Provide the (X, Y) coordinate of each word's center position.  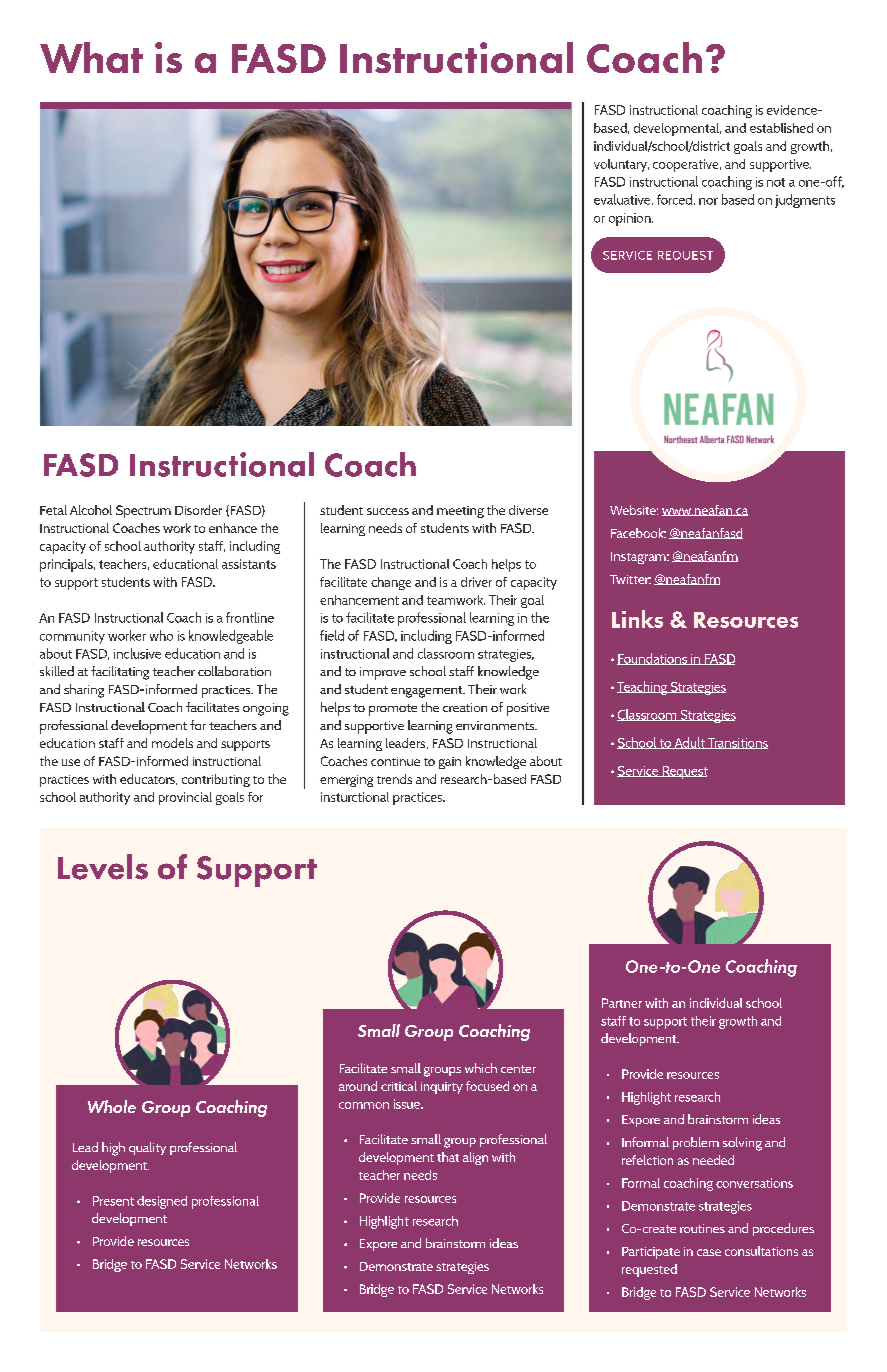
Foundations (653, 659)
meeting (460, 512)
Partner (622, 1003)
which (481, 1068)
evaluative (623, 199)
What (91, 57)
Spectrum (143, 511)
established (781, 128)
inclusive (137, 653)
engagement (428, 692)
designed (162, 1202)
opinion (631, 219)
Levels (103, 867)
